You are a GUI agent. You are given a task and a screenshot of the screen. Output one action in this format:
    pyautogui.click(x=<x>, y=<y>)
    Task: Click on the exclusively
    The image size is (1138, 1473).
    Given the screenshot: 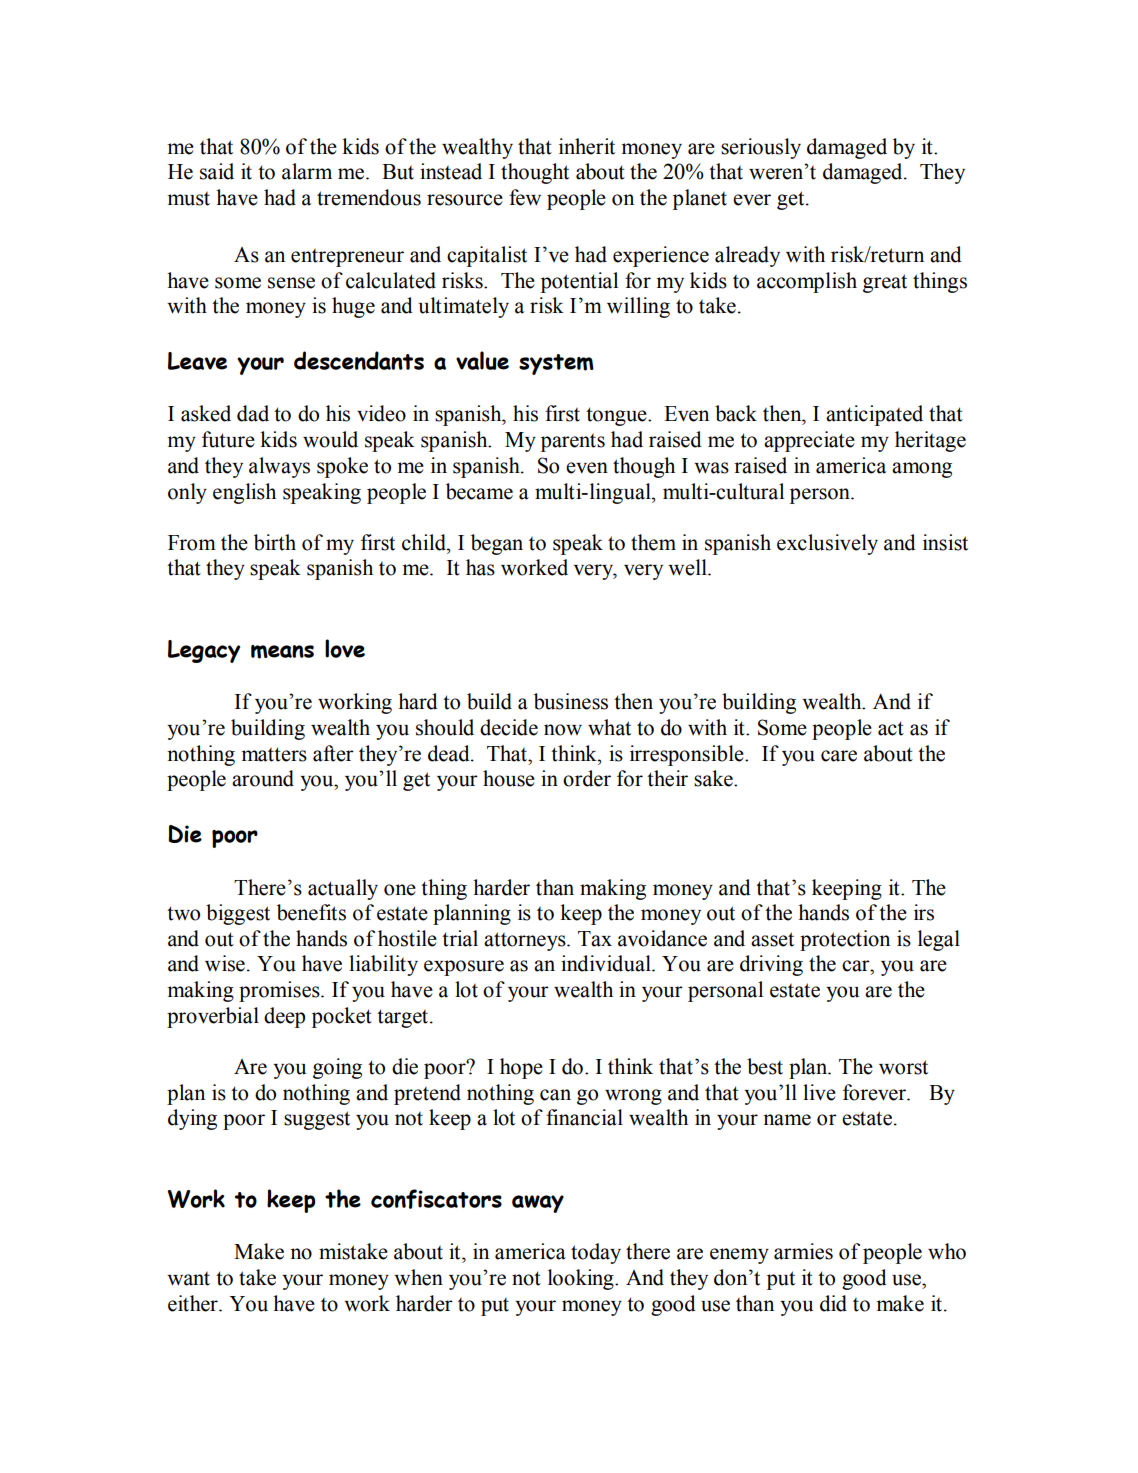 What is the action you would take?
    pyautogui.click(x=827, y=544)
